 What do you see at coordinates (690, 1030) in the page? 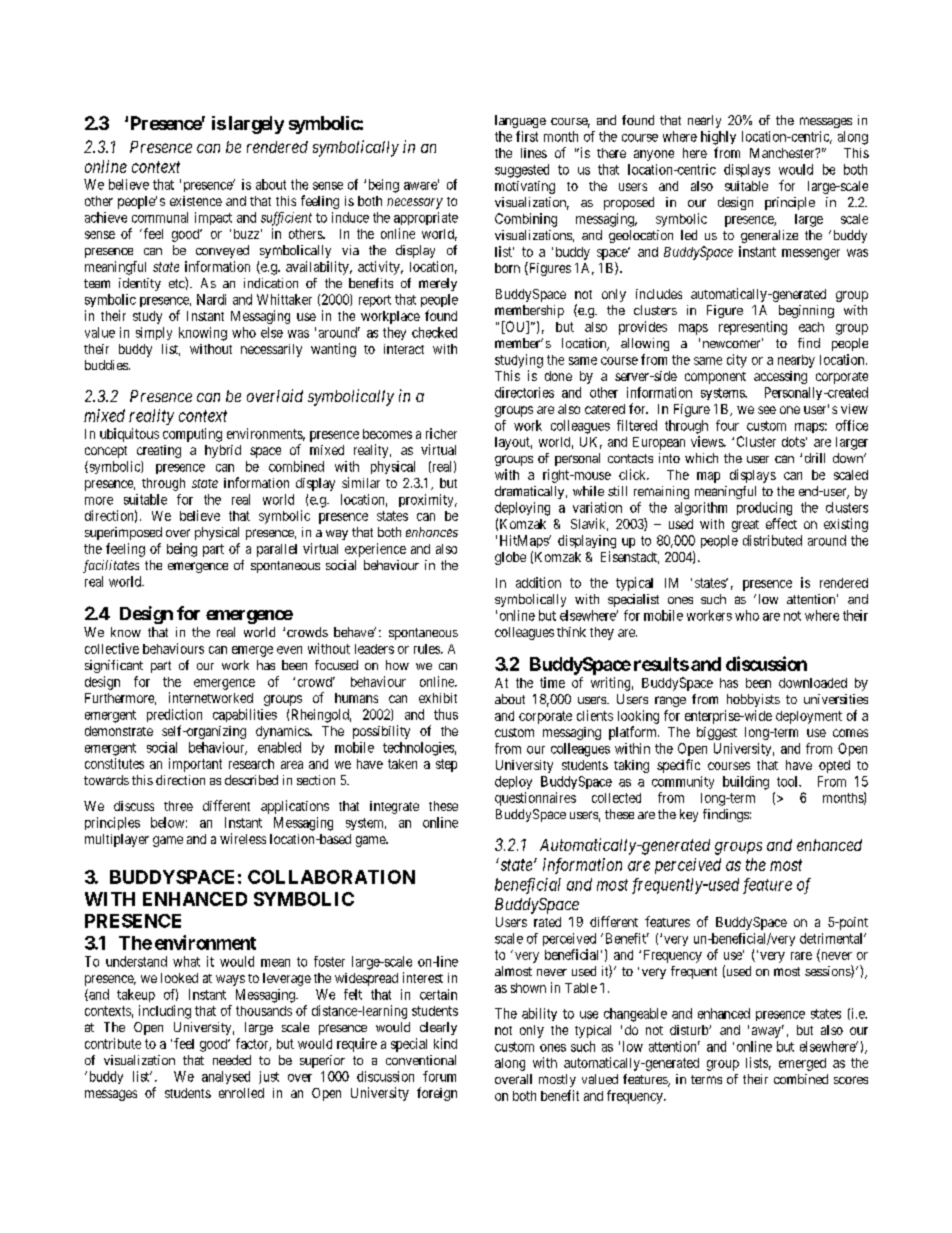
I see `disturb` at bounding box center [690, 1030].
